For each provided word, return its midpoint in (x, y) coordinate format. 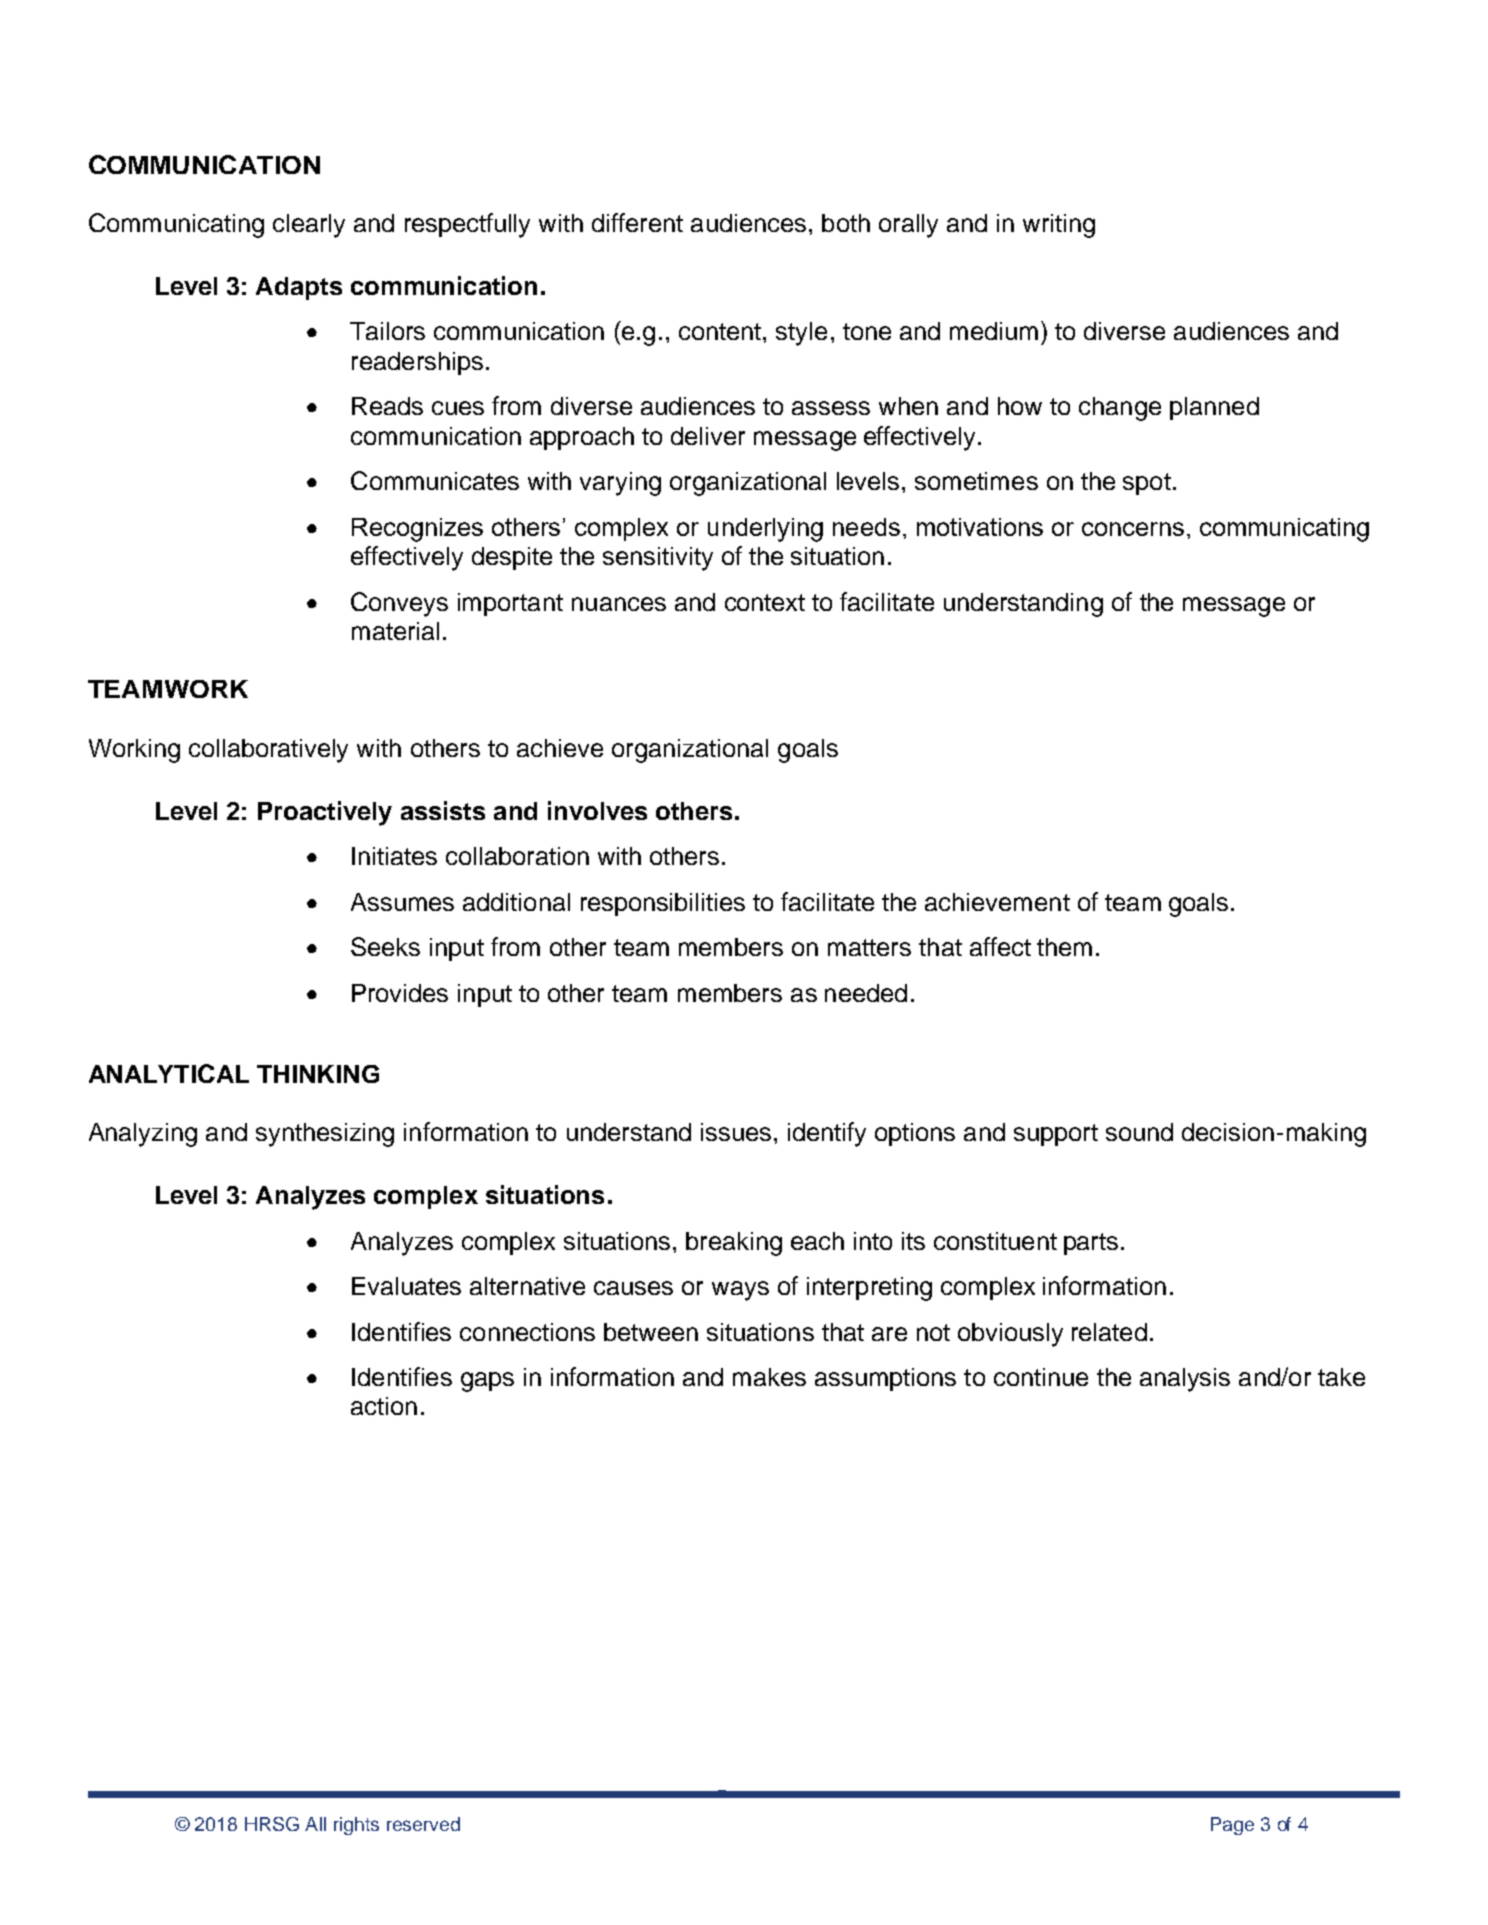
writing (1059, 226)
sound (1139, 1132)
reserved (423, 1824)
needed (866, 993)
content (721, 331)
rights (356, 1826)
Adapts (299, 288)
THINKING (318, 1074)
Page (1232, 1826)
